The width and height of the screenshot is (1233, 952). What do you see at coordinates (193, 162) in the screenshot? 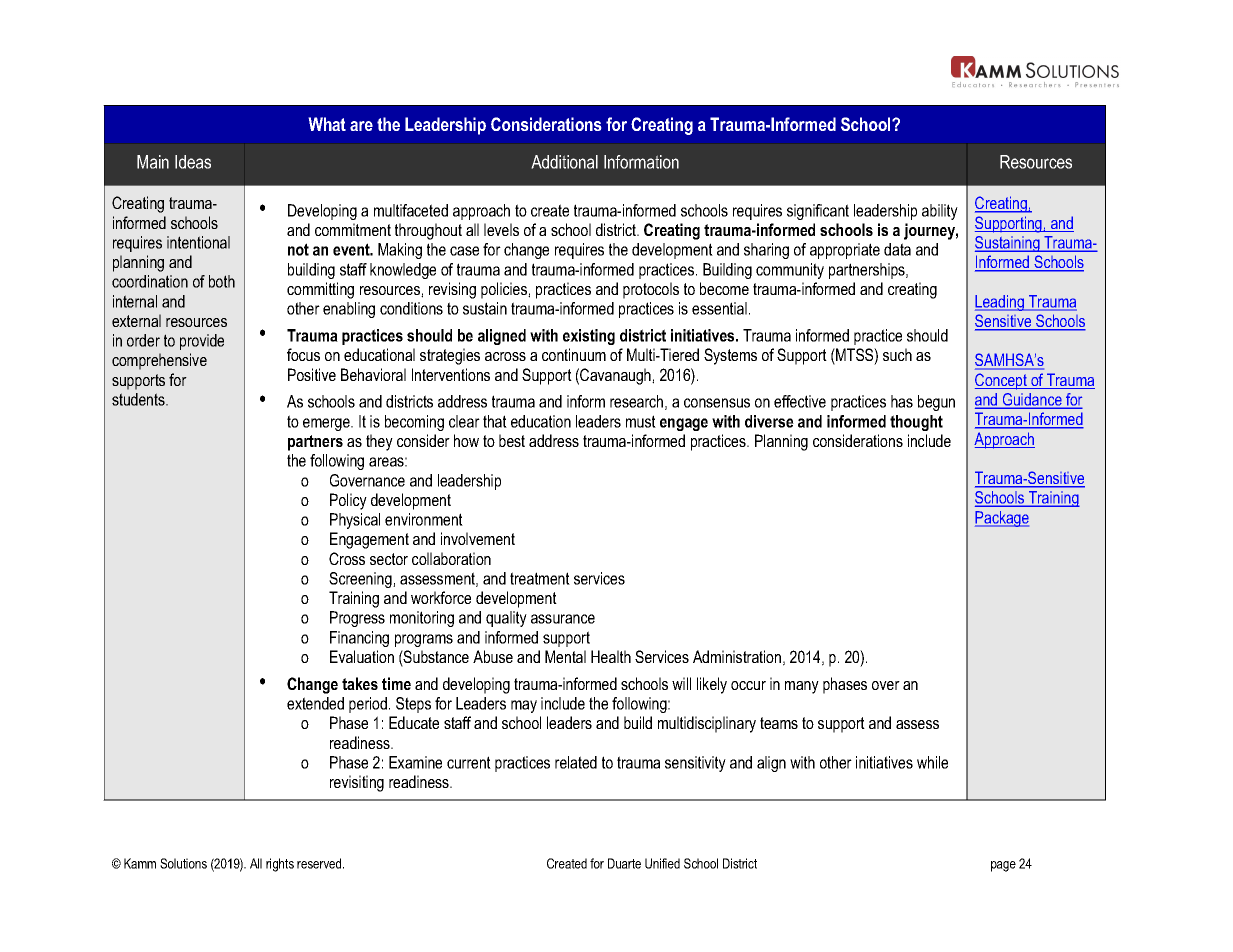
I see `Ideas` at bounding box center [193, 162].
